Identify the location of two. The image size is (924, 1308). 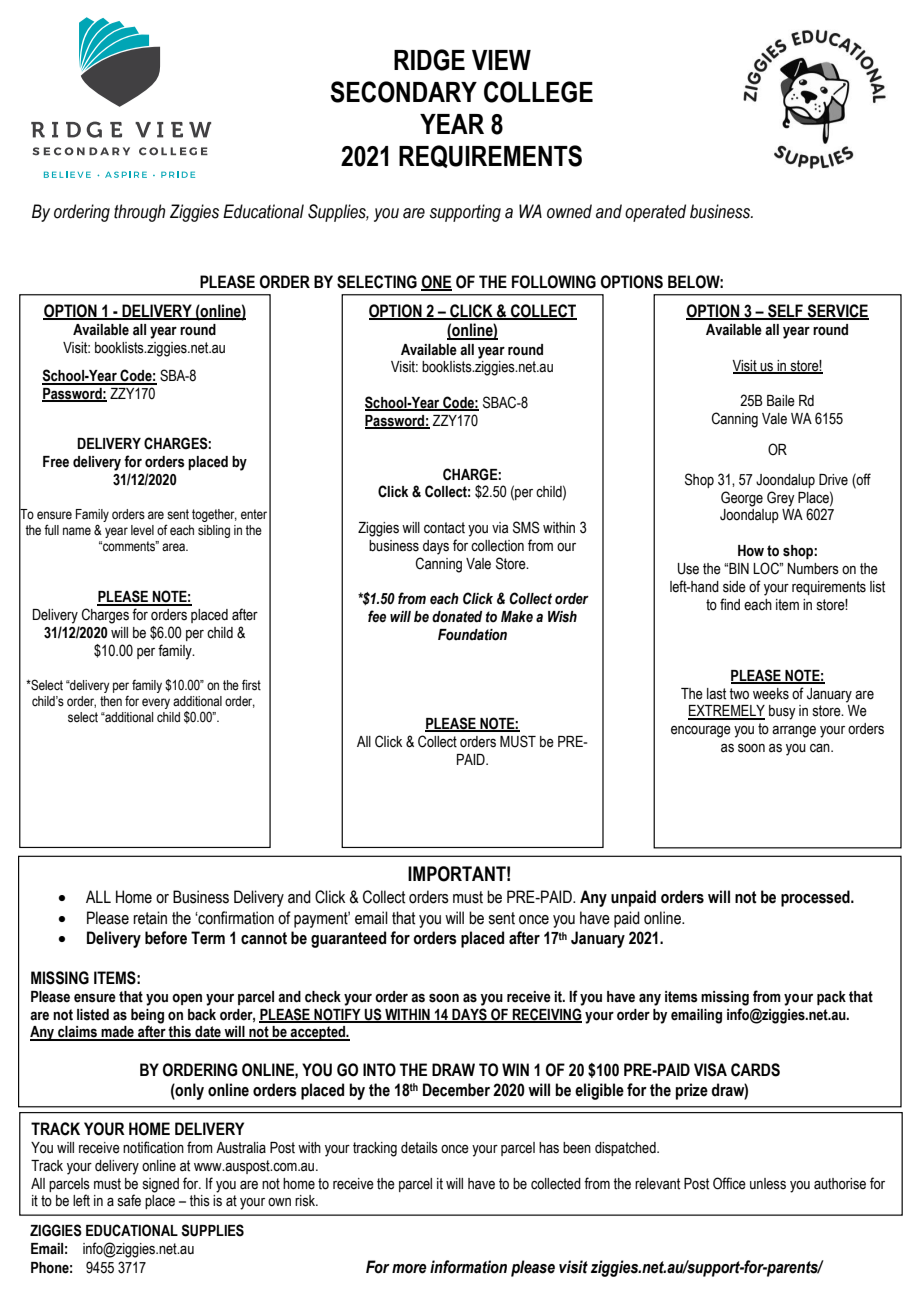
(739, 694).
